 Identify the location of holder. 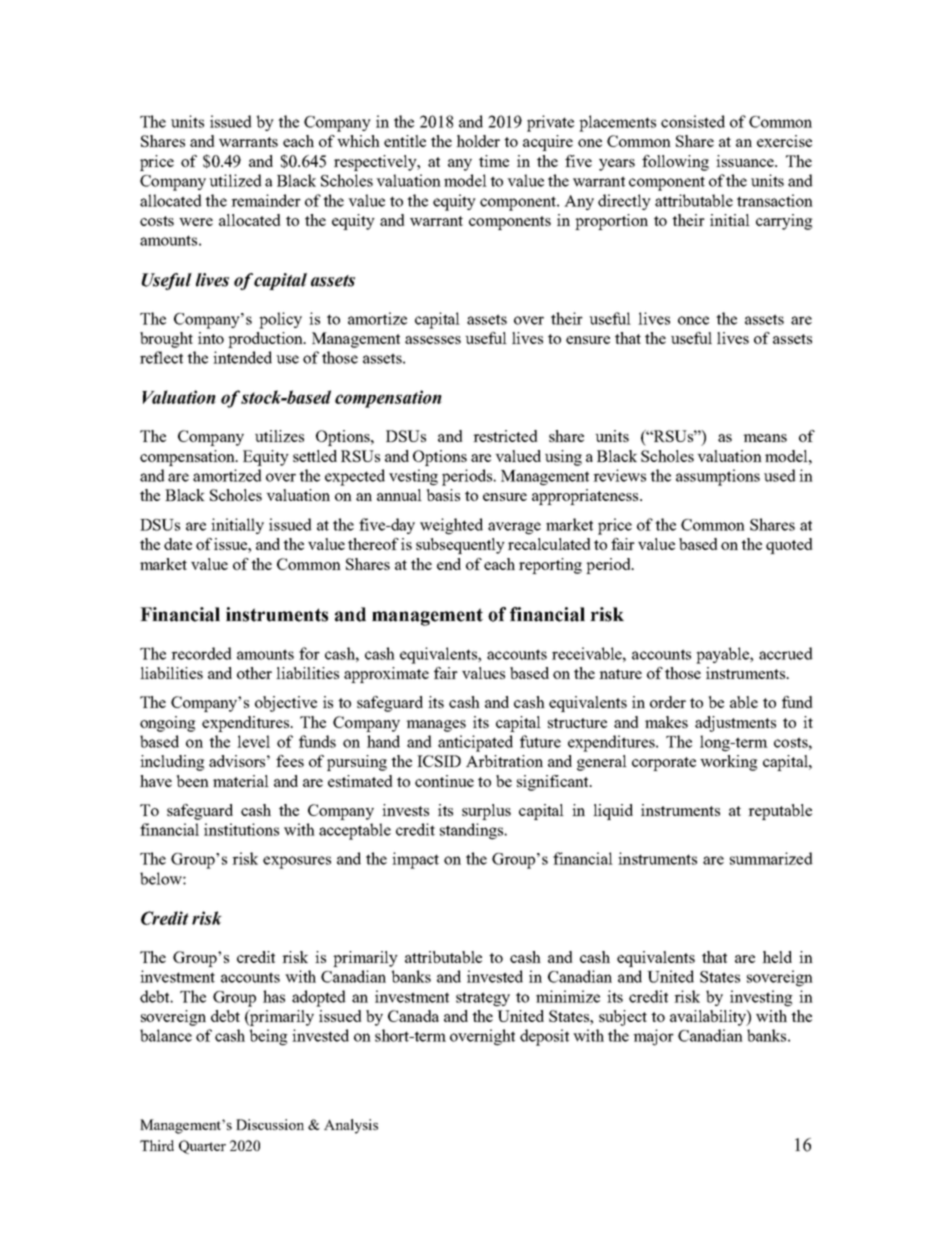
(478, 141).
